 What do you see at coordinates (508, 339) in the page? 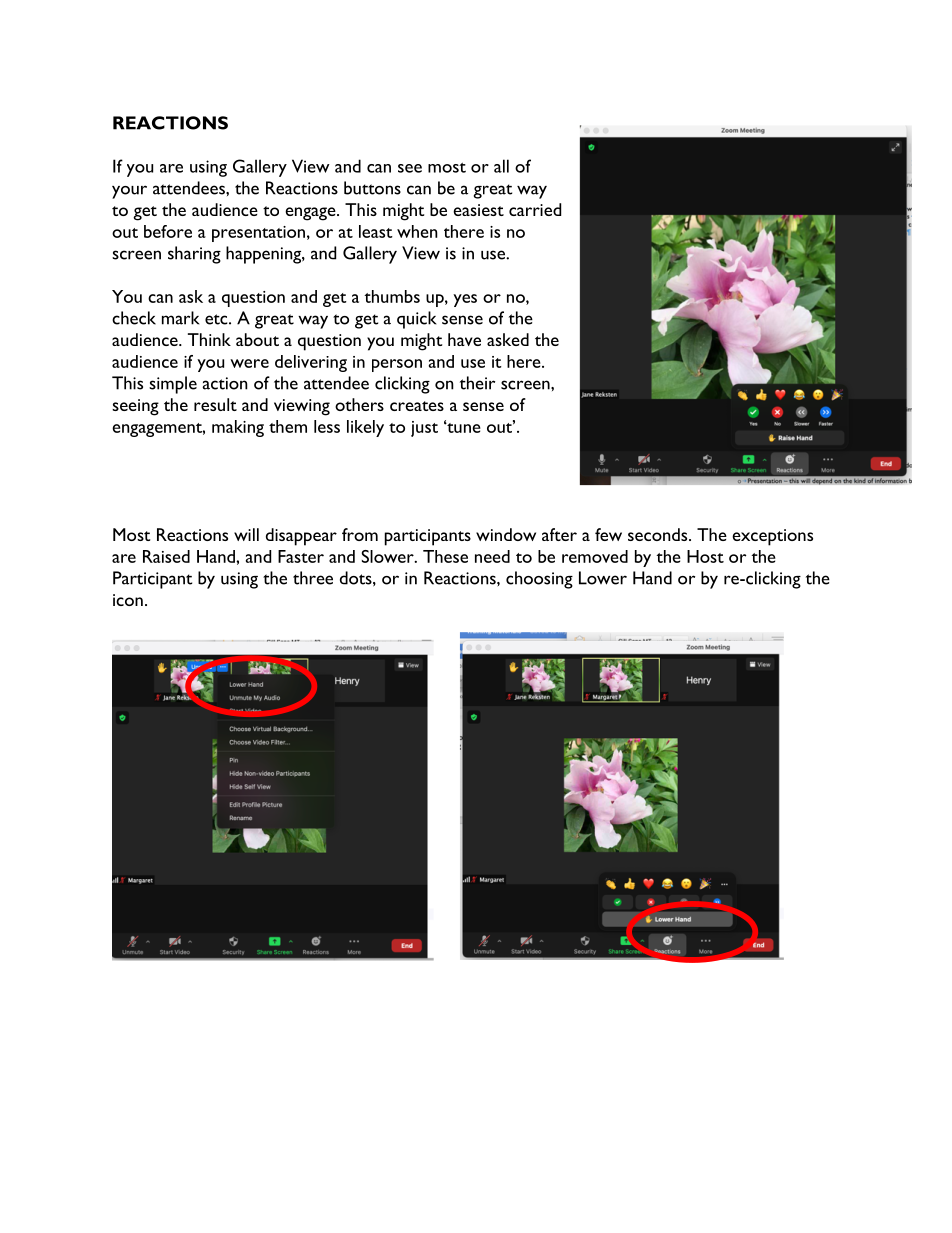
I see `asked` at bounding box center [508, 339].
